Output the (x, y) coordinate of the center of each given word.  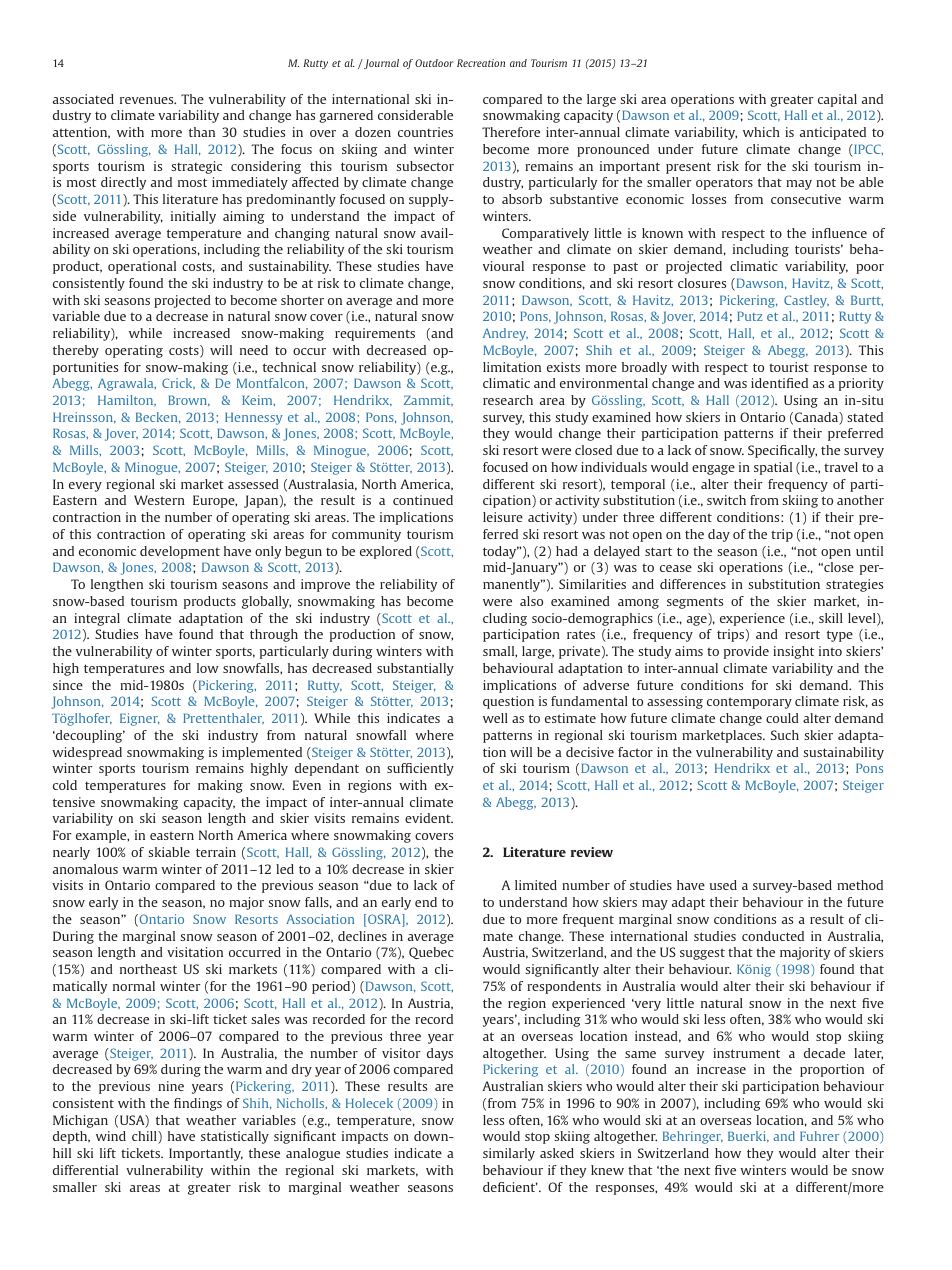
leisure (503, 517)
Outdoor (434, 63)
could (782, 718)
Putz (750, 316)
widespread (87, 753)
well (495, 718)
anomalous (85, 869)
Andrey (505, 334)
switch (726, 500)
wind (111, 1136)
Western (159, 500)
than (202, 132)
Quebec (431, 953)
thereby (76, 351)
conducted (773, 936)
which (761, 132)
